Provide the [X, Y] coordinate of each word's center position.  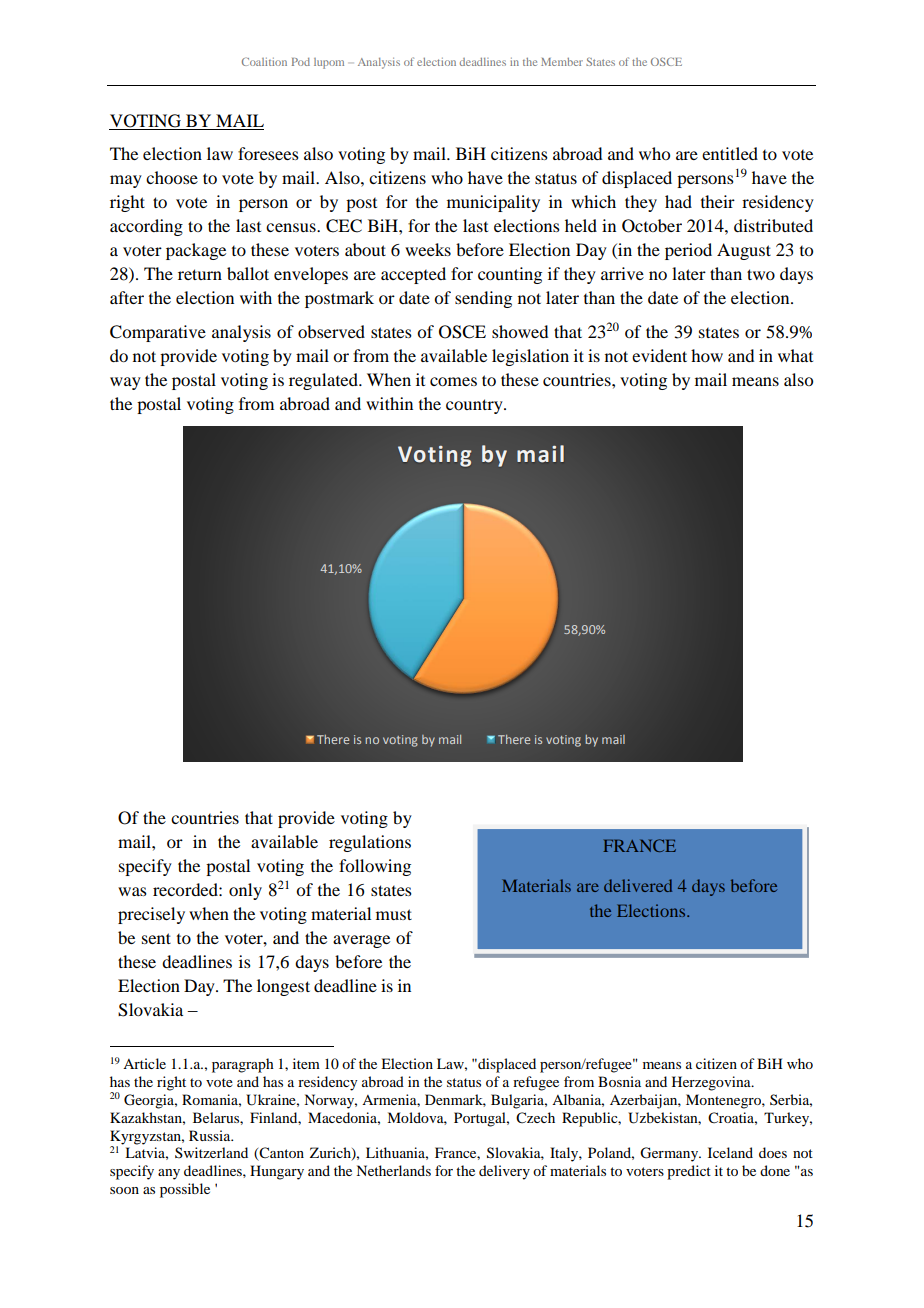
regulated [324, 381]
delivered [638, 885]
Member [562, 62]
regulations [370, 843]
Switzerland [211, 1152]
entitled [730, 153]
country [475, 406]
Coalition [264, 61]
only [245, 891]
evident [659, 355]
